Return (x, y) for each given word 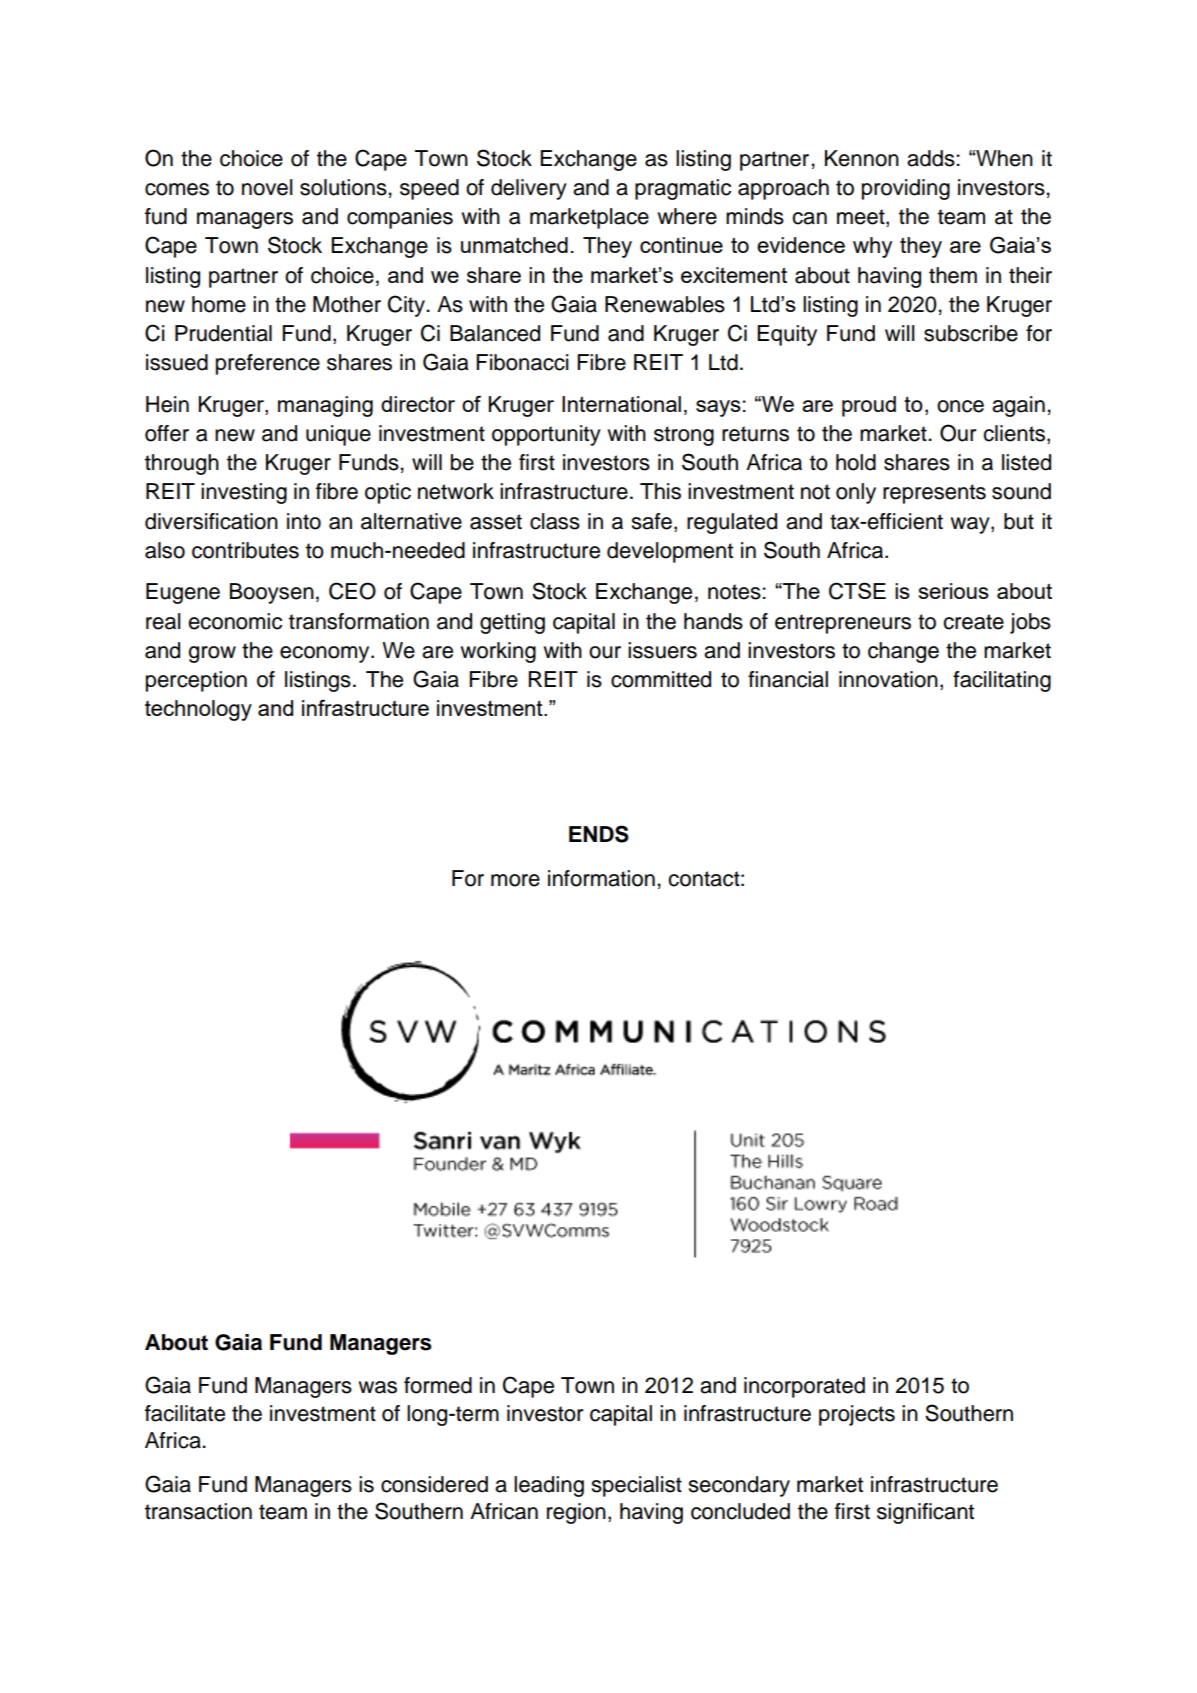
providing (906, 189)
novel (267, 187)
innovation (888, 679)
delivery (529, 189)
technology (198, 710)
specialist (637, 1486)
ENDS (599, 834)
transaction (198, 1511)
